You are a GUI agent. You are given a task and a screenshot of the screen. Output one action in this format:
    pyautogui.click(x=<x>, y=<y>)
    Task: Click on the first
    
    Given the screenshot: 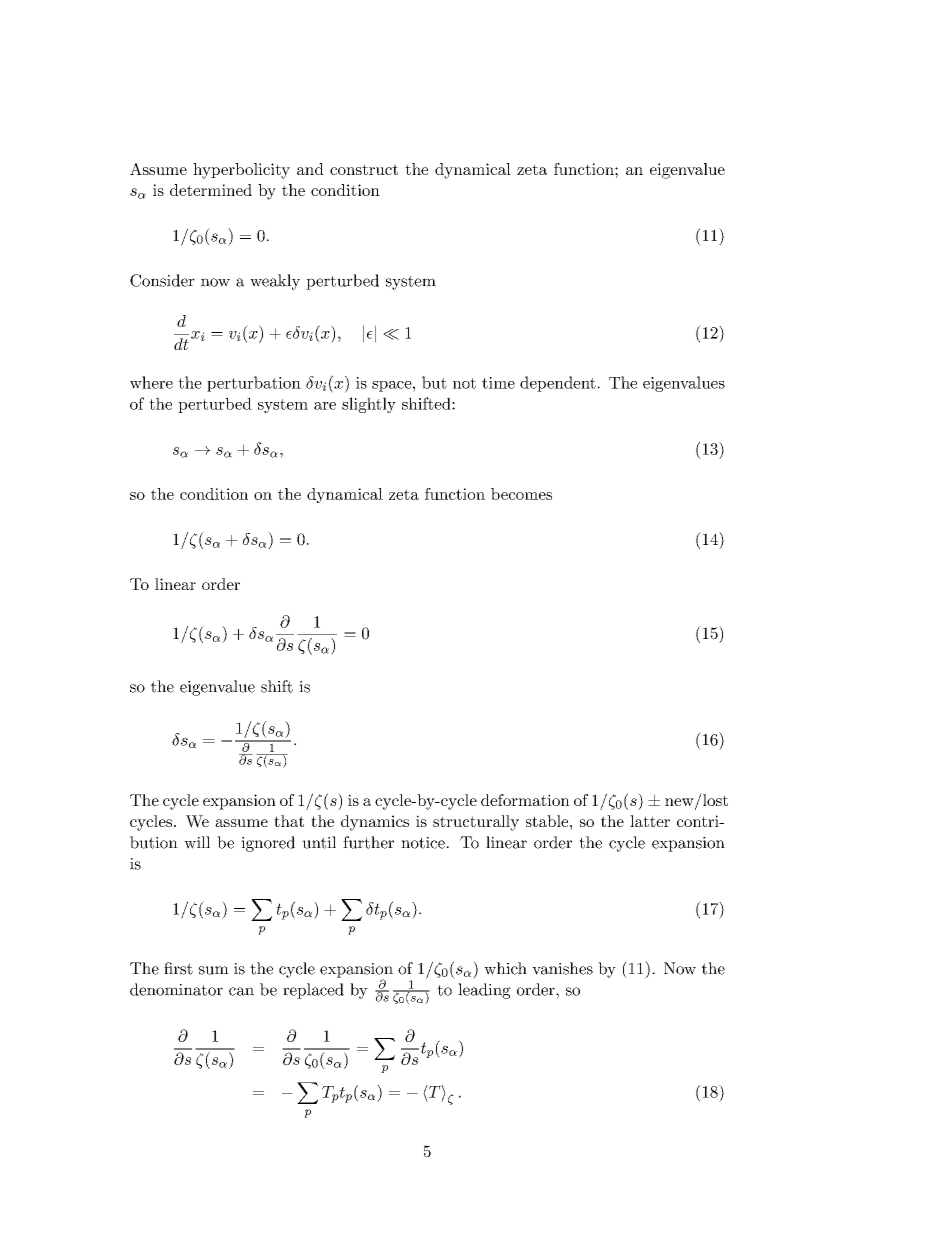 What is the action you would take?
    pyautogui.click(x=178, y=968)
